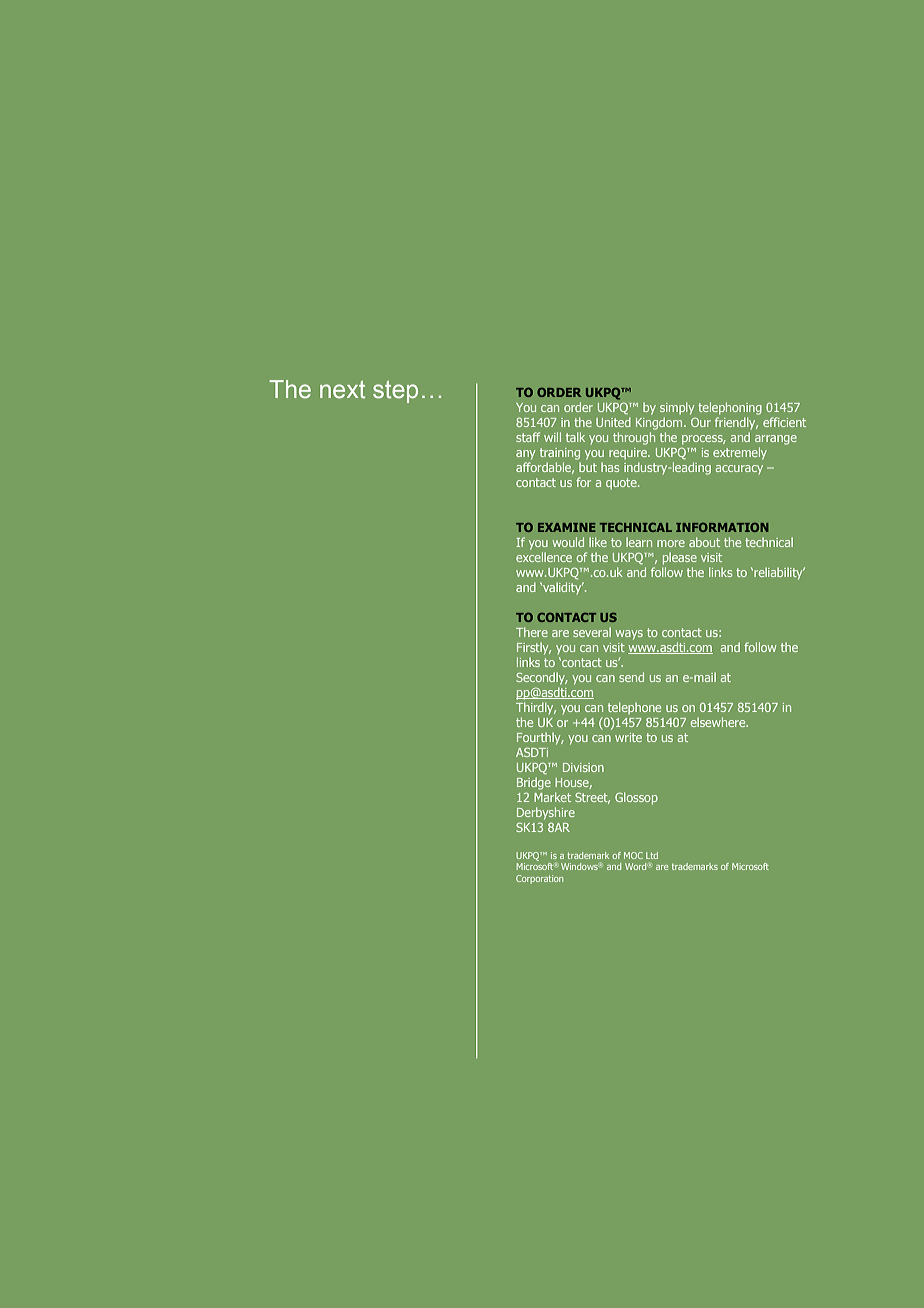 The image size is (924, 1308). Describe the element at coordinates (633, 855) in the image. I see `MOC` at that location.
